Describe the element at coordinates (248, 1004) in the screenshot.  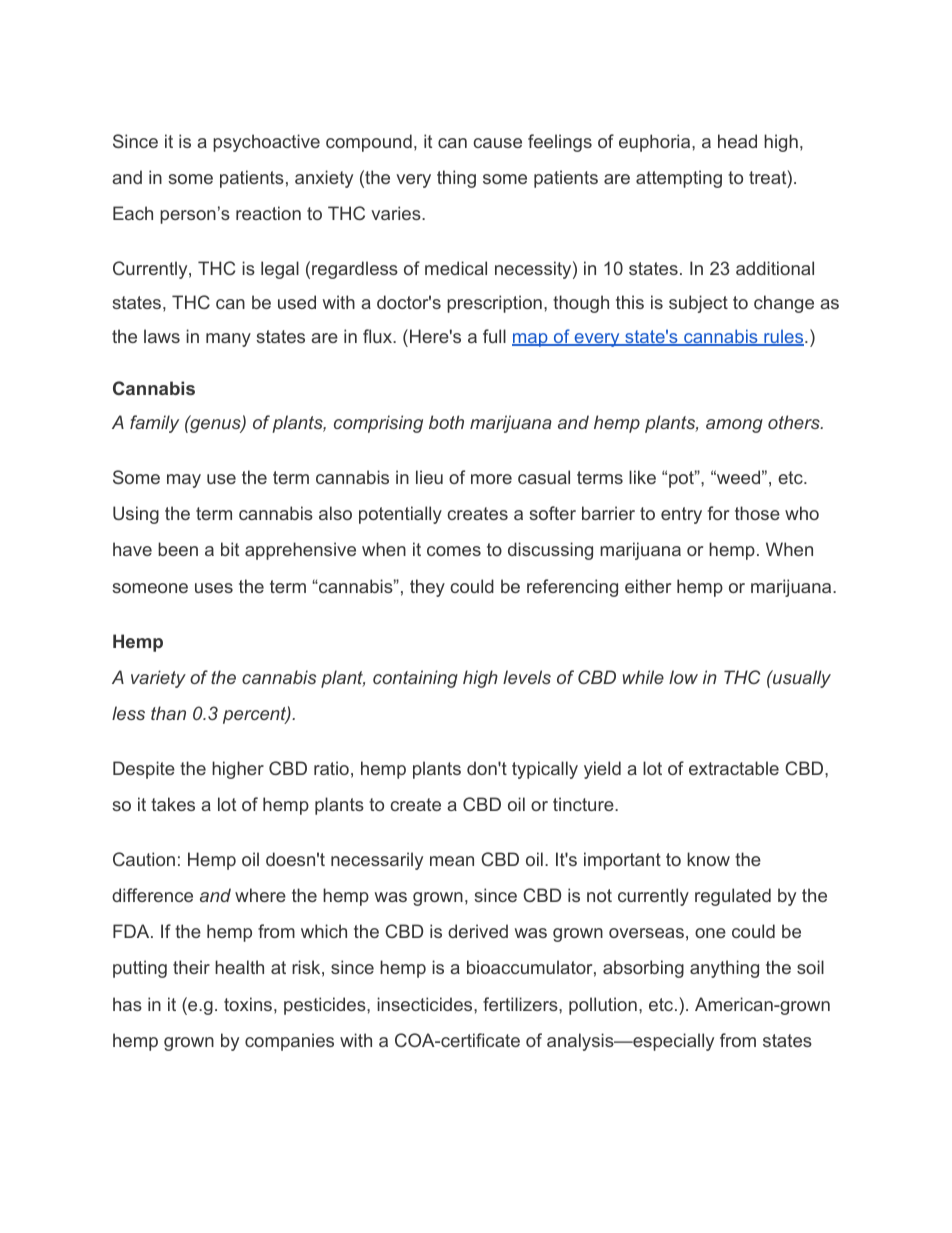
I see `toxins` at that location.
